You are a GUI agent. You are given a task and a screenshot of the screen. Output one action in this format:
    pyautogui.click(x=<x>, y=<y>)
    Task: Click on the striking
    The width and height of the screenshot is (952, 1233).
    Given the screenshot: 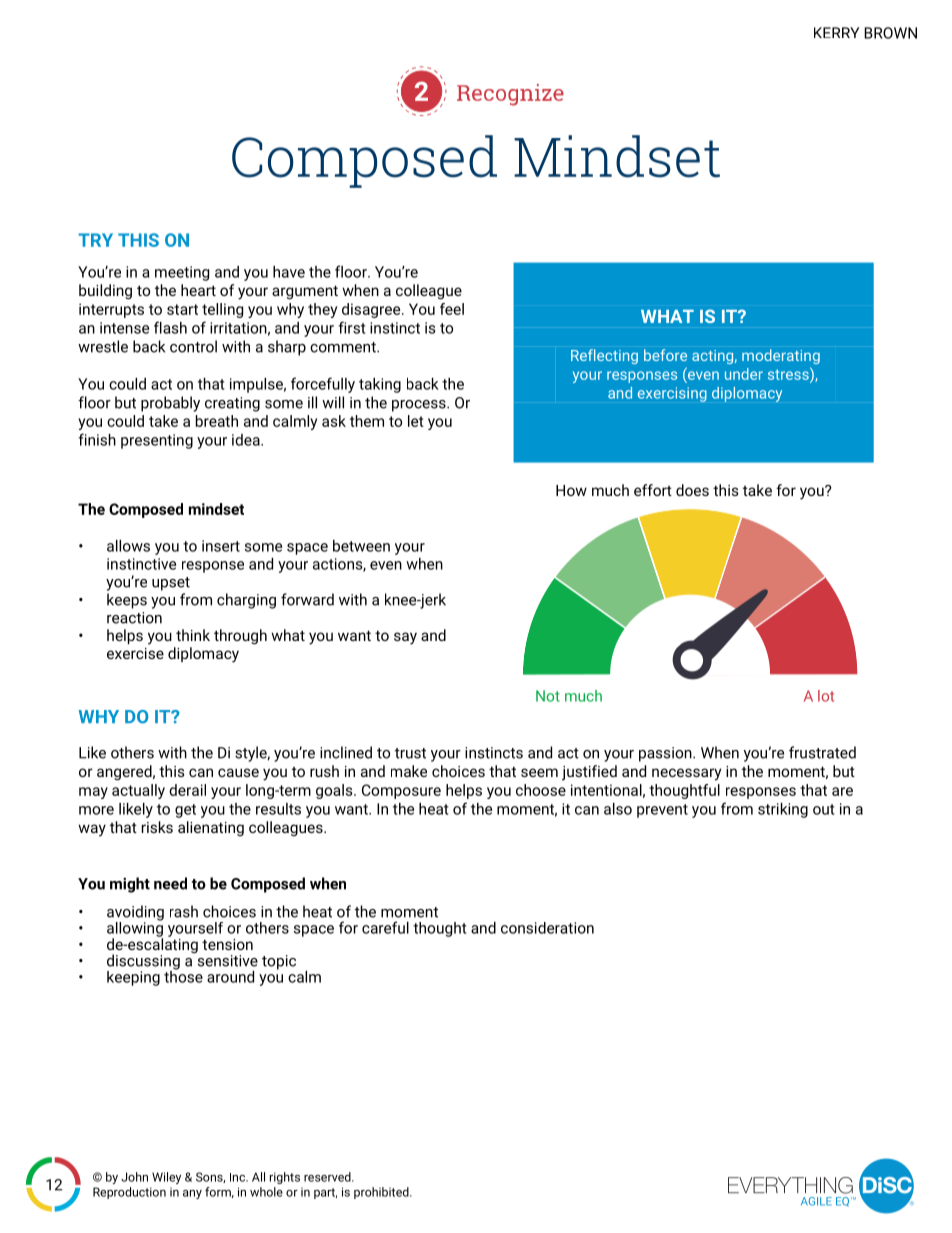 What is the action you would take?
    pyautogui.click(x=783, y=810)
